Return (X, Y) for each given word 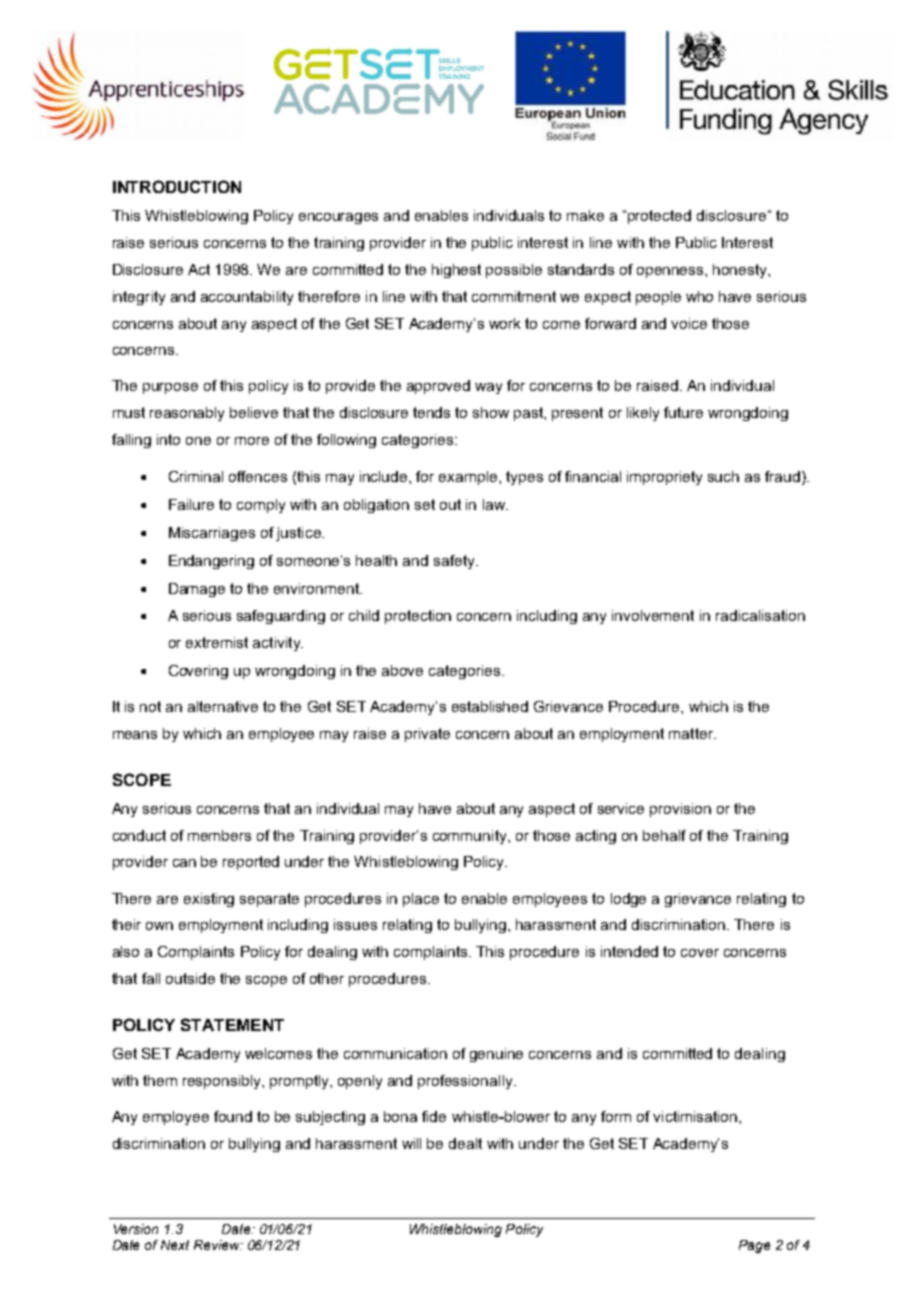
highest (456, 271)
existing (209, 900)
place (421, 900)
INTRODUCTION (177, 186)
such (723, 476)
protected (659, 217)
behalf (664, 835)
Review (218, 1245)
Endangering (211, 562)
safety (455, 562)
